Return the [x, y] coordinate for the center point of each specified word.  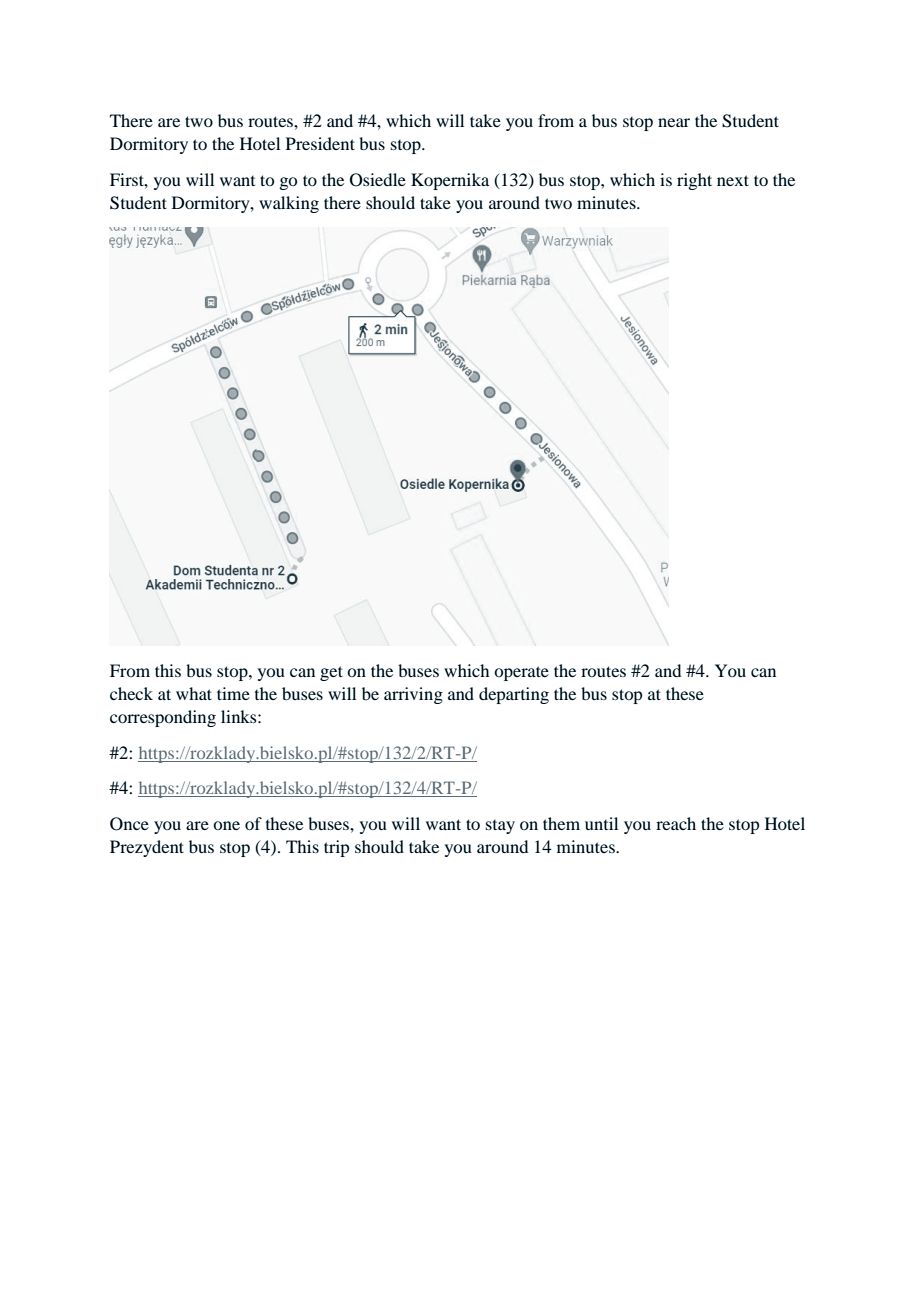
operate [521, 673]
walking [289, 204]
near [674, 122]
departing [514, 695]
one [226, 825]
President [320, 143]
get [331, 673]
